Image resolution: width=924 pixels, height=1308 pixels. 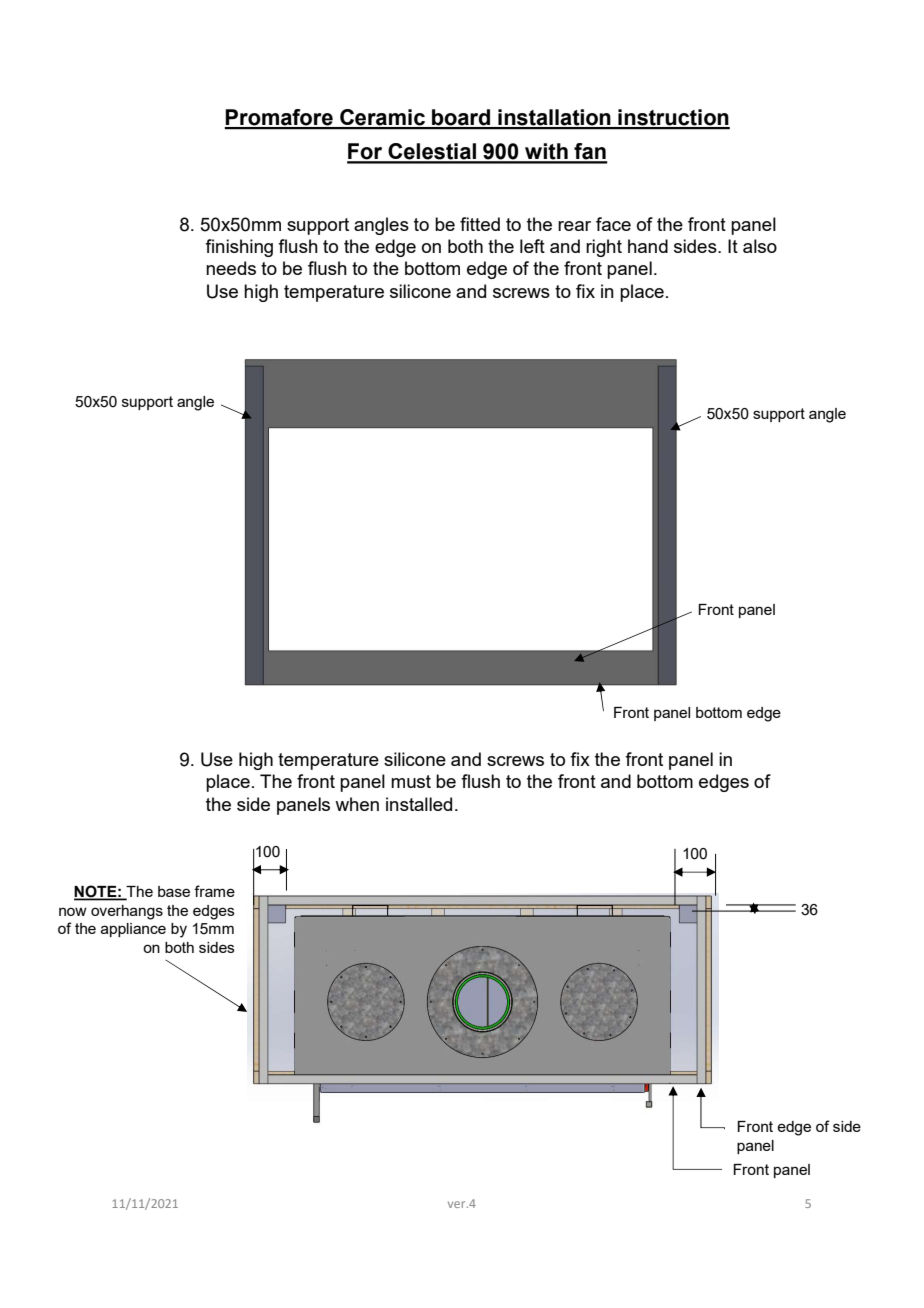 What do you see at coordinates (648, 246) in the image?
I see `hand` at bounding box center [648, 246].
